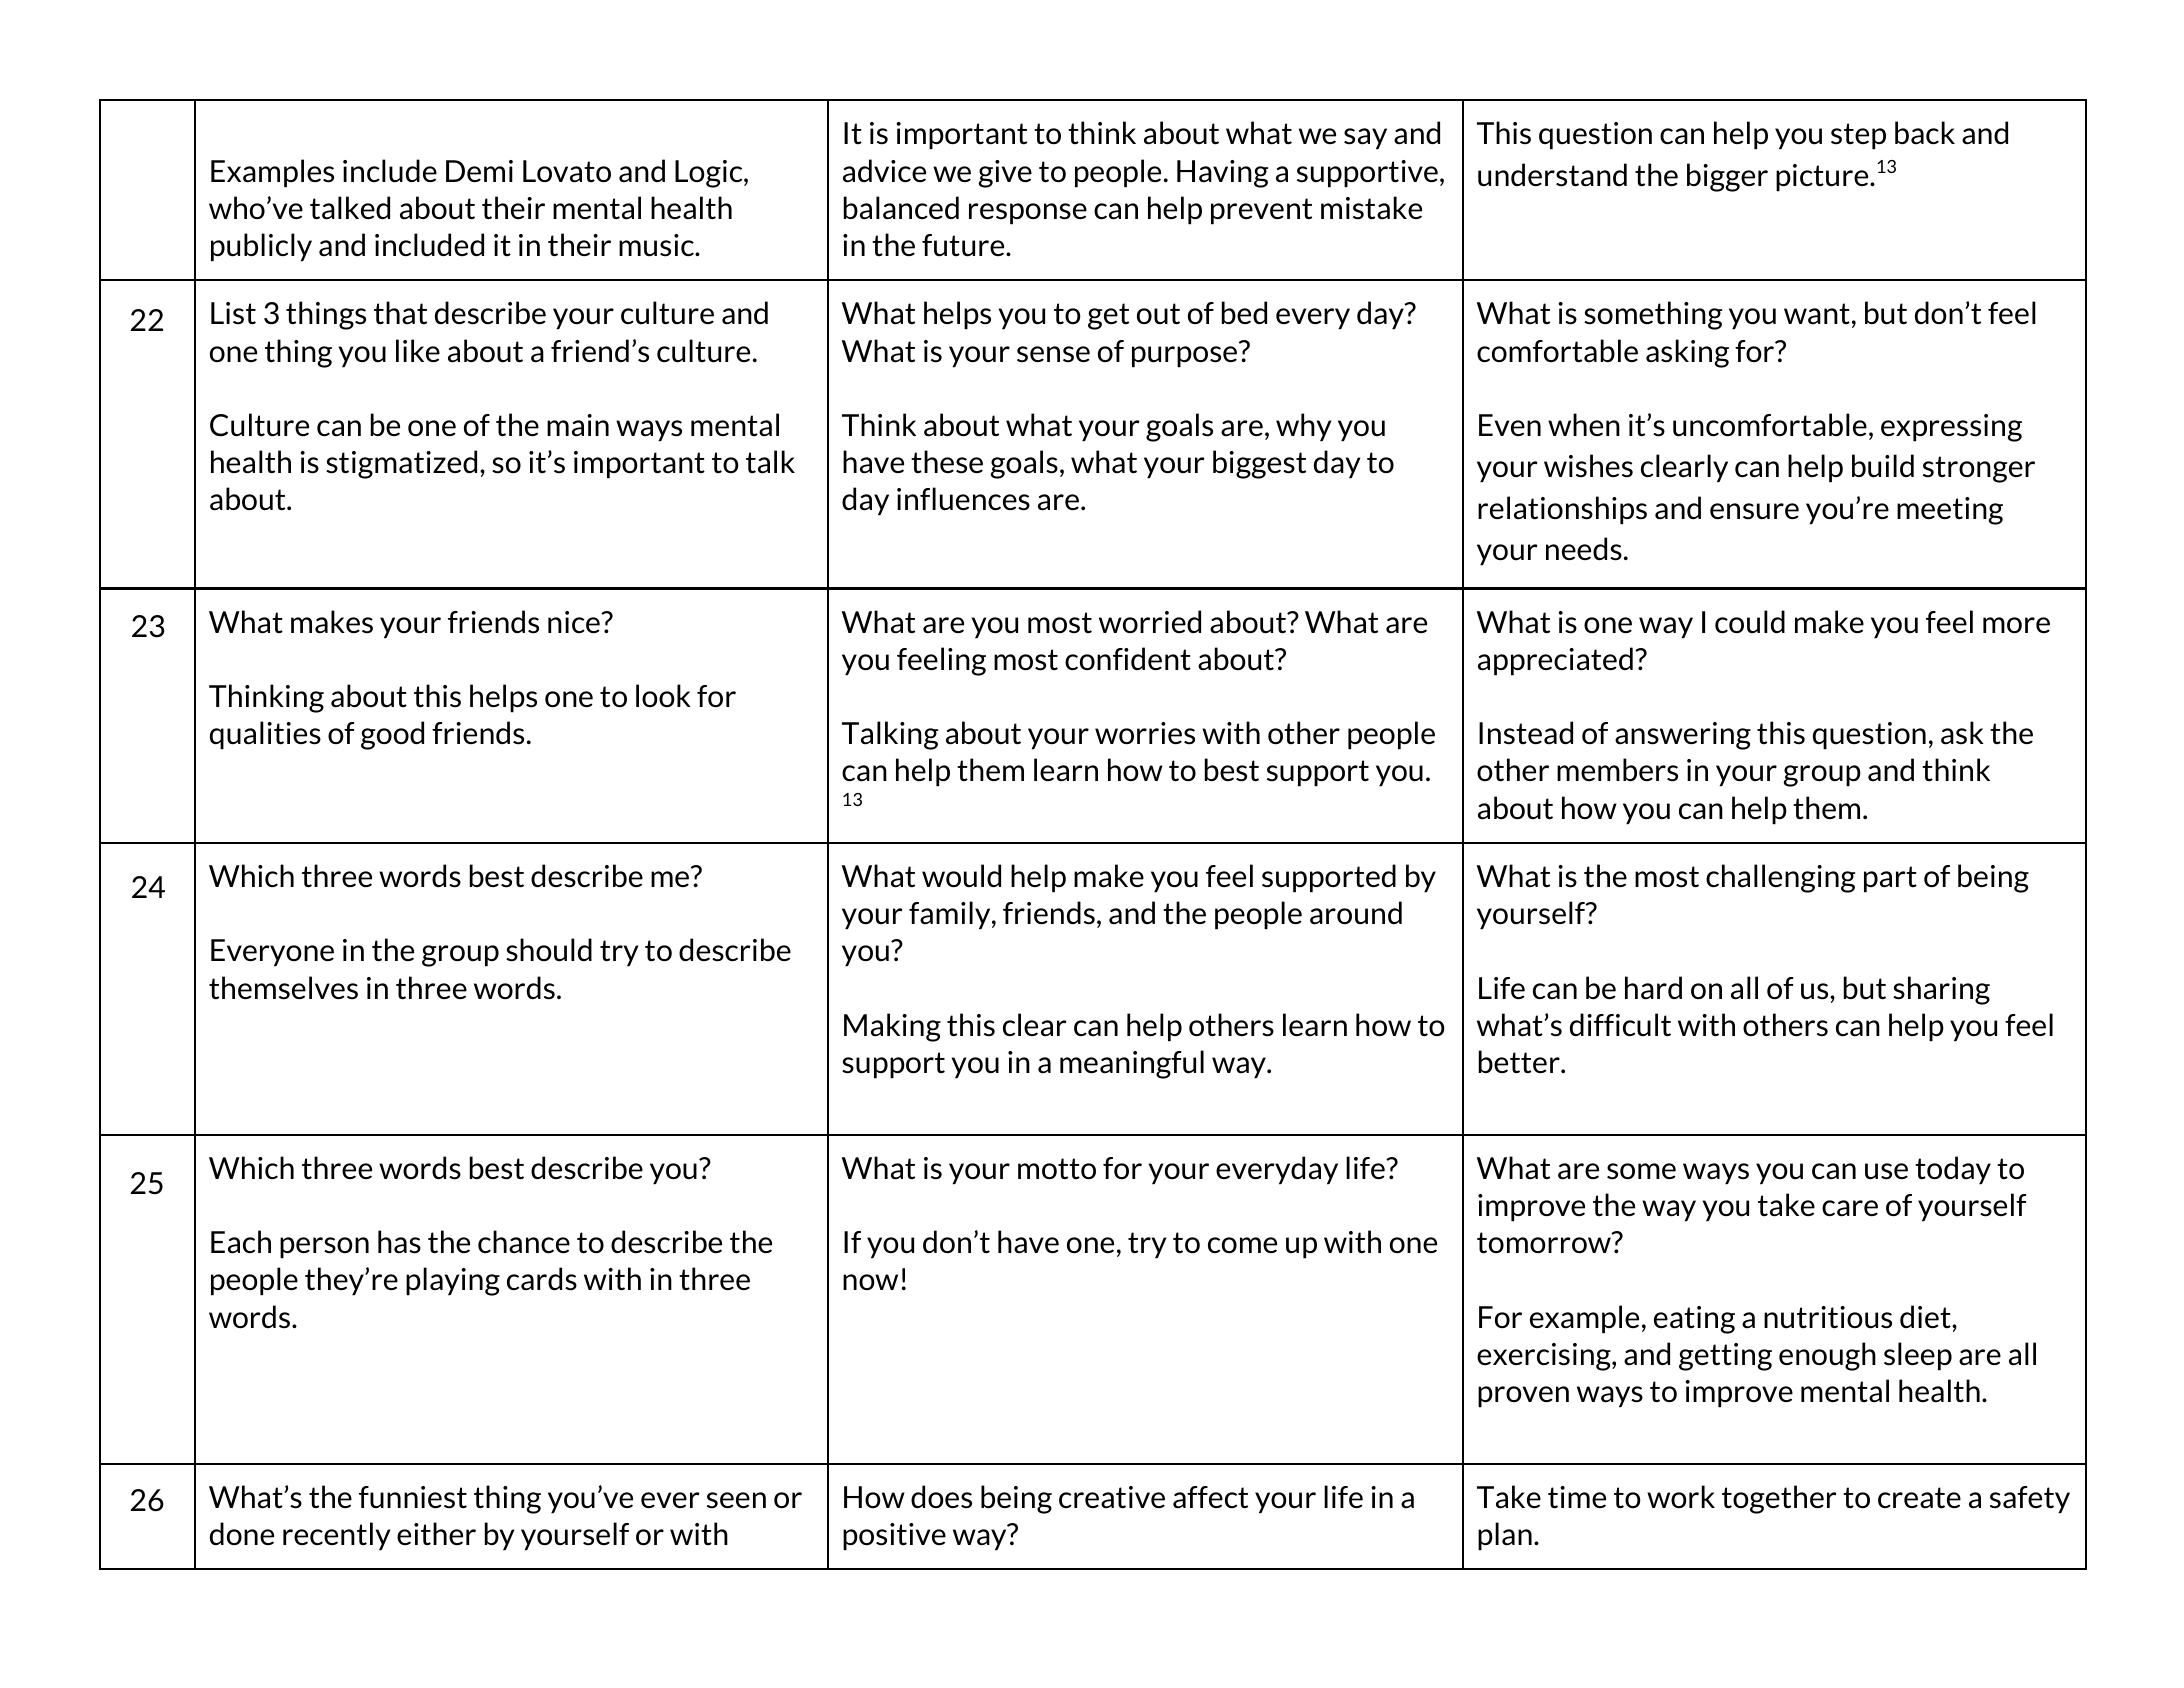 The height and width of the screenshot is (1688, 2184). What do you see at coordinates (1850, 1208) in the screenshot?
I see `care` at bounding box center [1850, 1208].
